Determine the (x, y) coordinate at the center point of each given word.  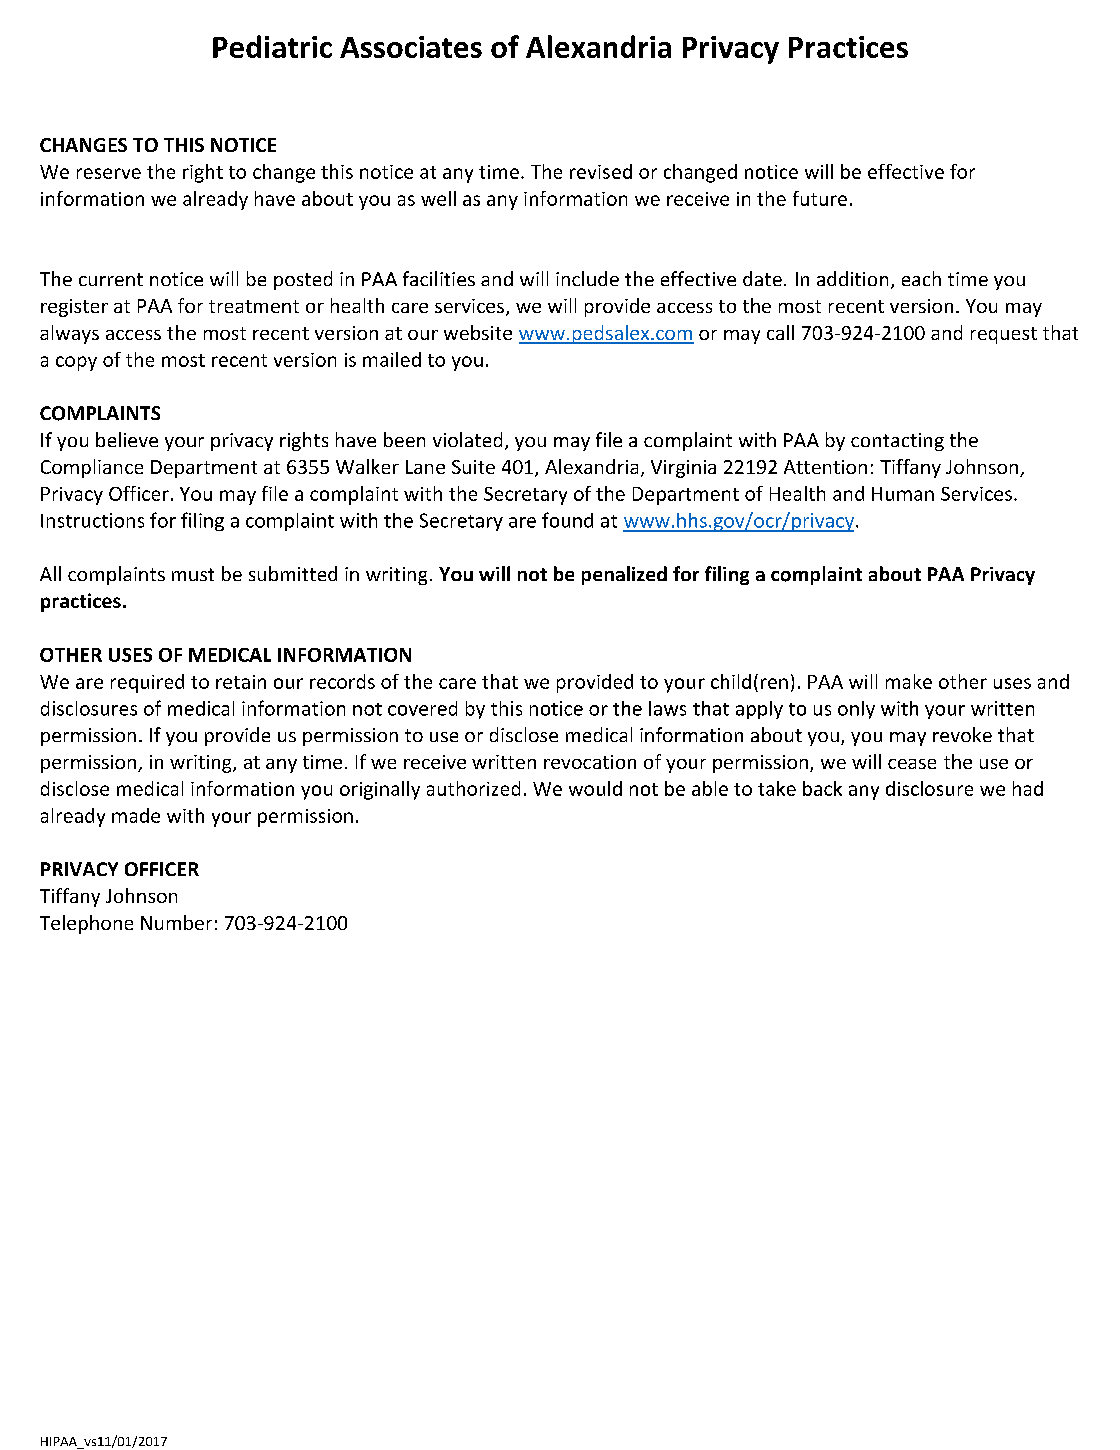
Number (176, 922)
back (822, 788)
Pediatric (272, 46)
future (820, 198)
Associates (411, 47)
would (595, 788)
